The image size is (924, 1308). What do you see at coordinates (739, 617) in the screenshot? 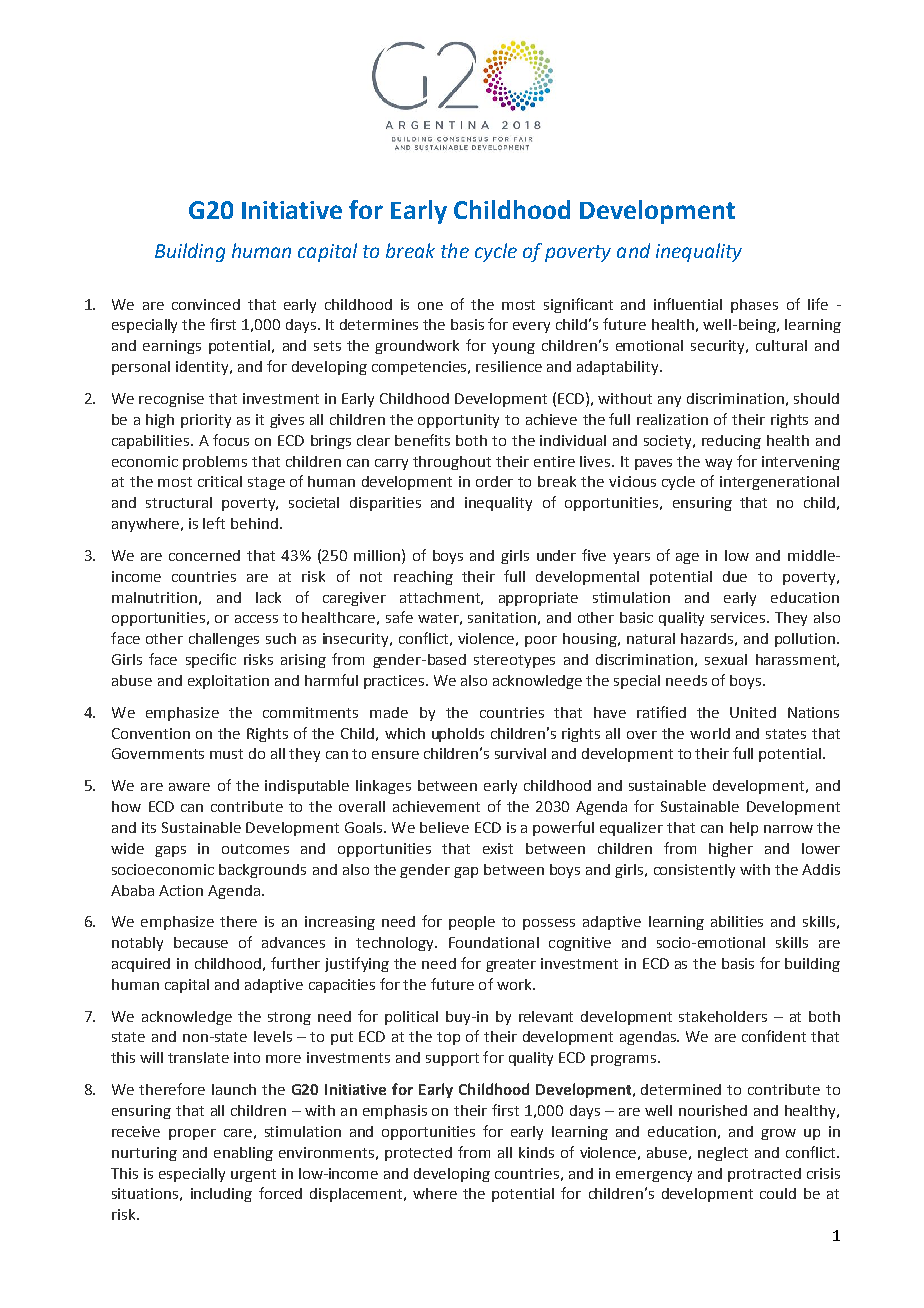
I see `services` at bounding box center [739, 617].
